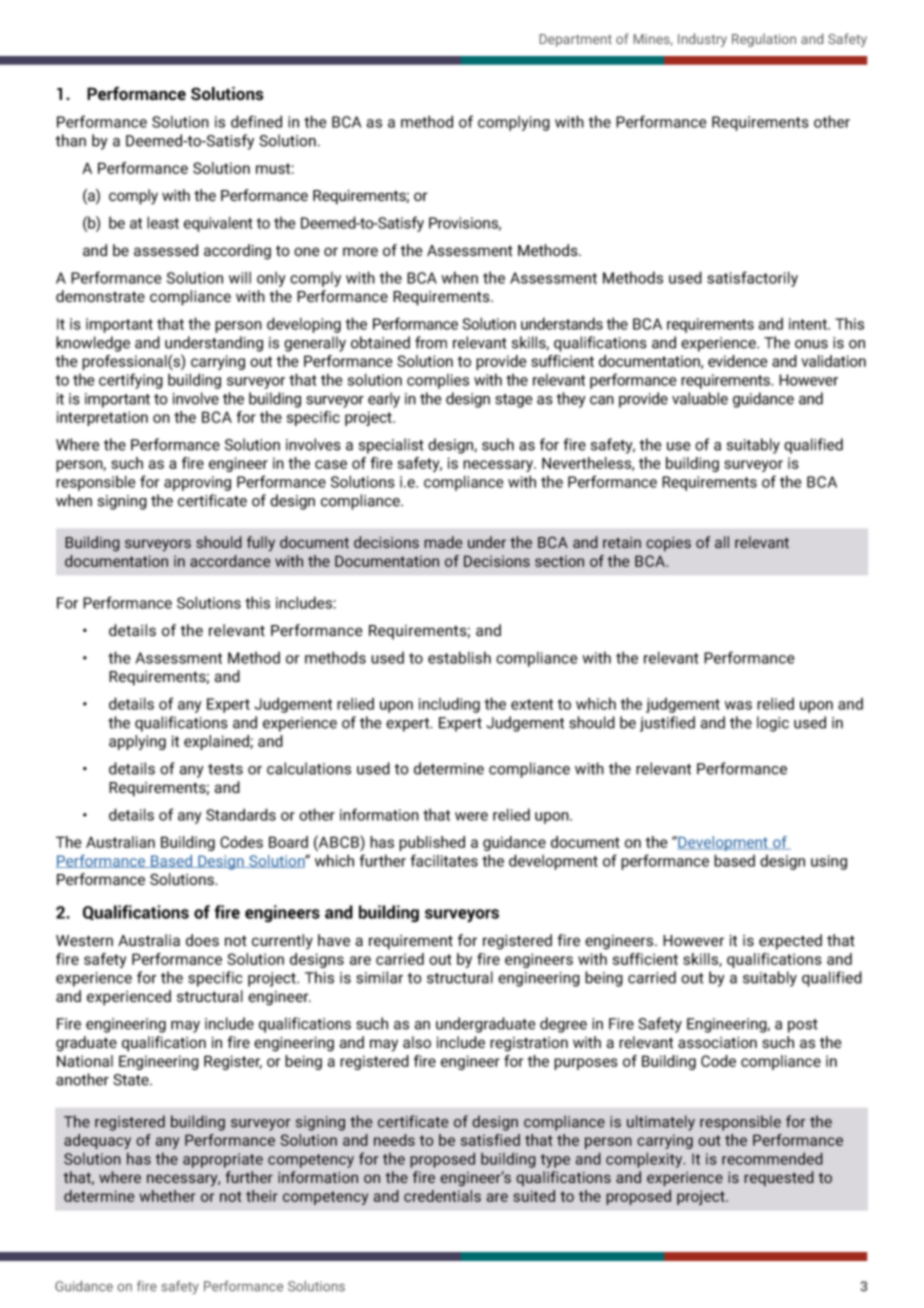 This page has height=1308, width=924. I want to click on Regulation, so click(764, 40).
